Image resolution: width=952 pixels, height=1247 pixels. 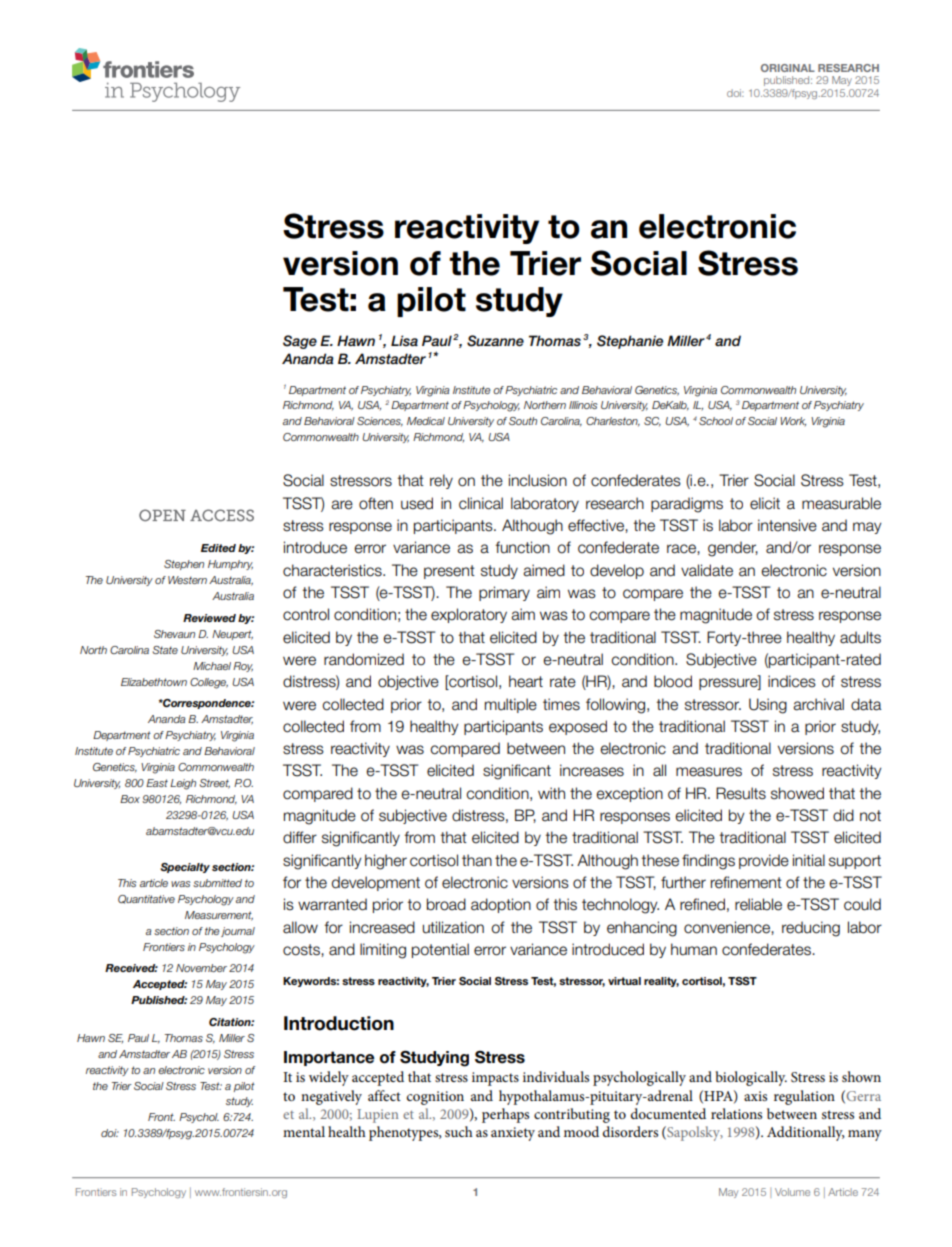 What do you see at coordinates (630, 342) in the document?
I see `Stephanie` at bounding box center [630, 342].
